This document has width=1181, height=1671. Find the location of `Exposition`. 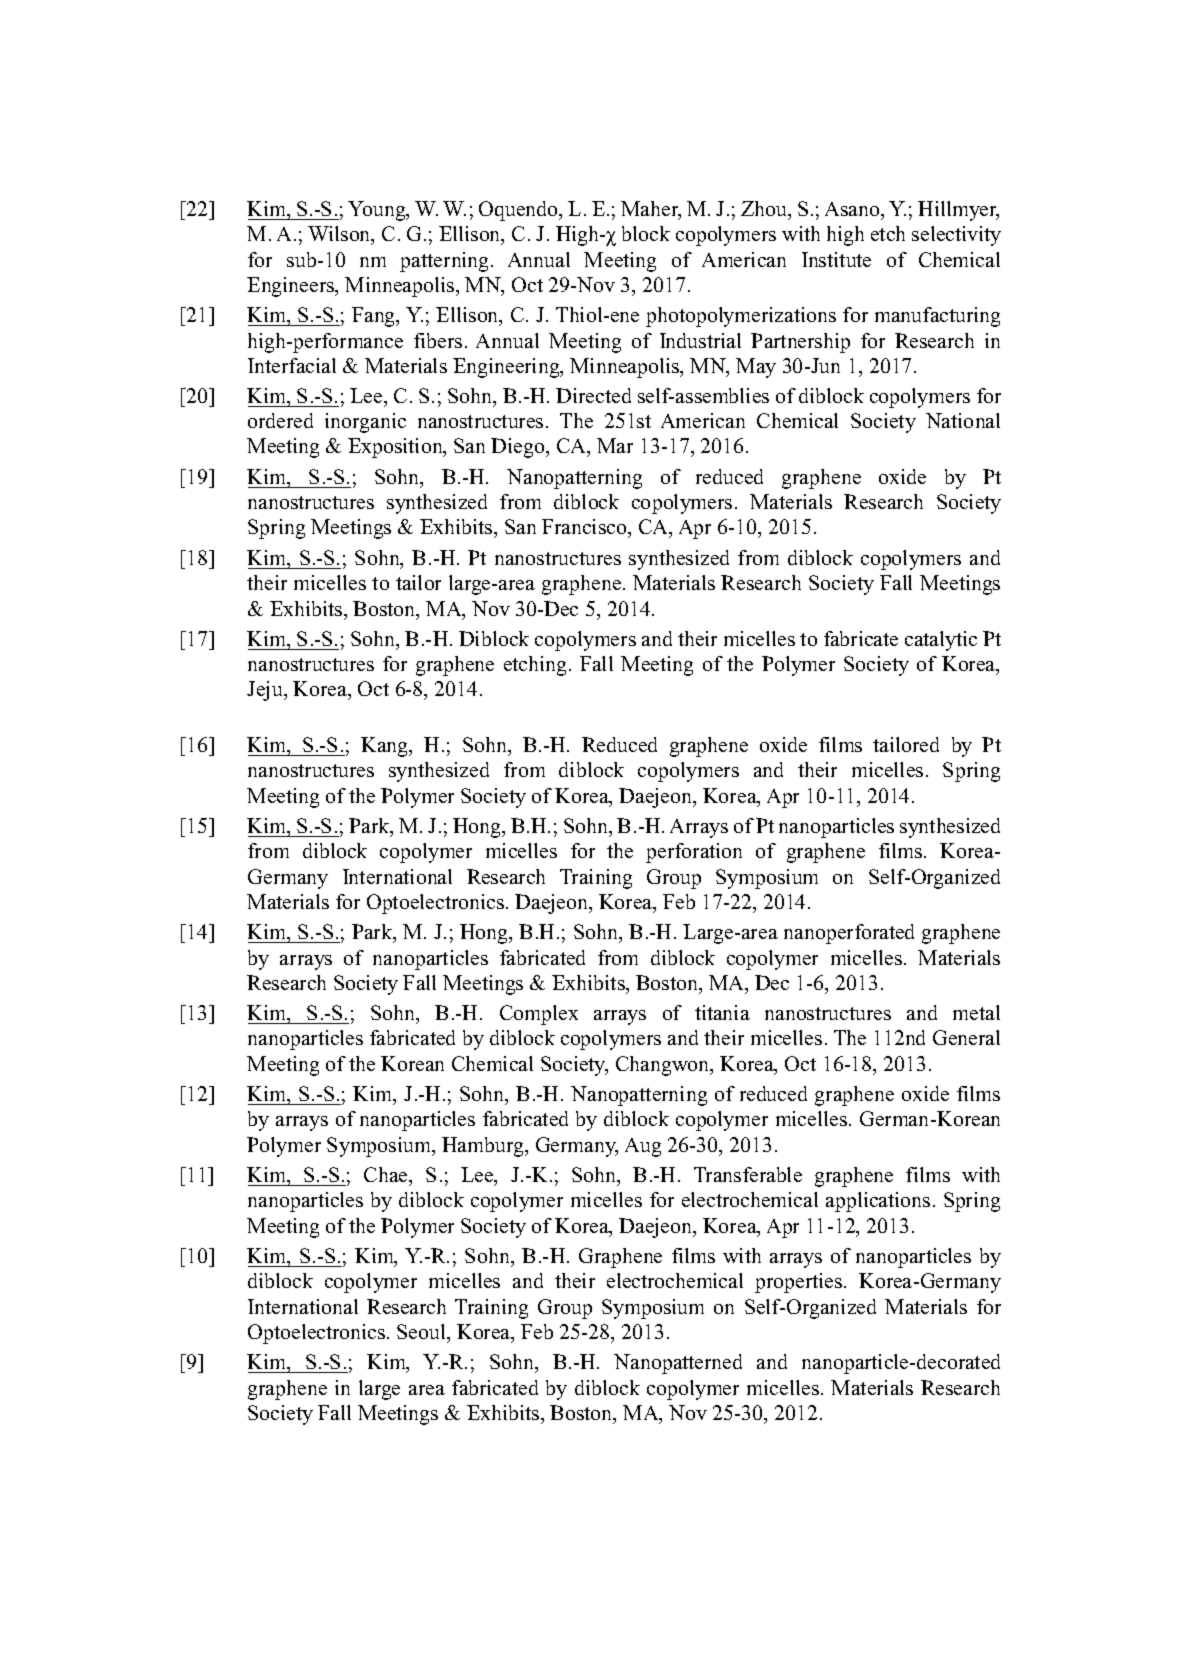

Exposition is located at coordinates (396, 448).
